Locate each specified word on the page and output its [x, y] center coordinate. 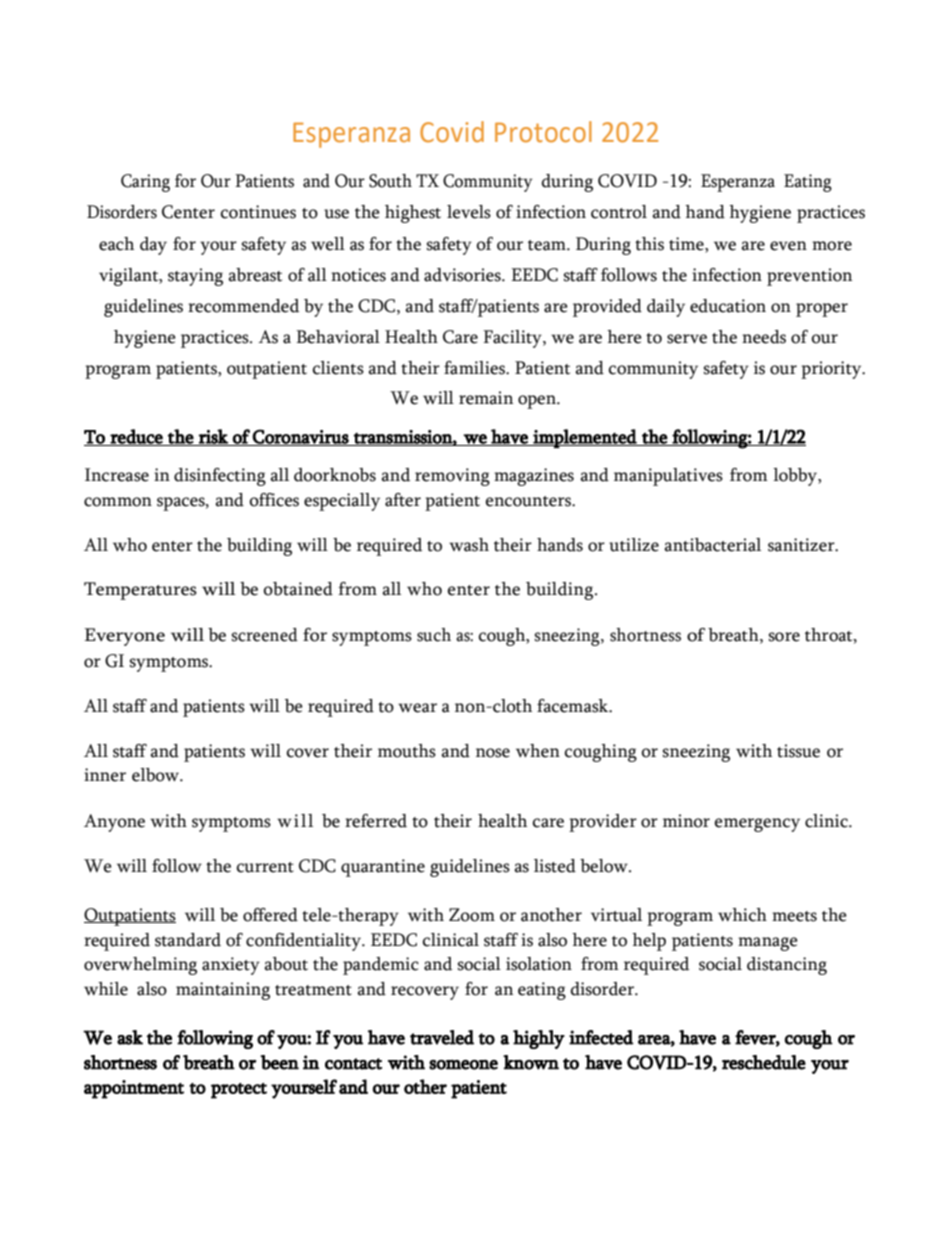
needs [764, 337]
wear [417, 708]
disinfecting [220, 477]
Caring [145, 183]
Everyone [125, 637]
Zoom [472, 915]
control [619, 212]
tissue [798, 751]
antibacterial [712, 545]
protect [239, 1091]
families [475, 368]
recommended [243, 306]
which [742, 915]
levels [469, 212]
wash [469, 545]
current [265, 867]
